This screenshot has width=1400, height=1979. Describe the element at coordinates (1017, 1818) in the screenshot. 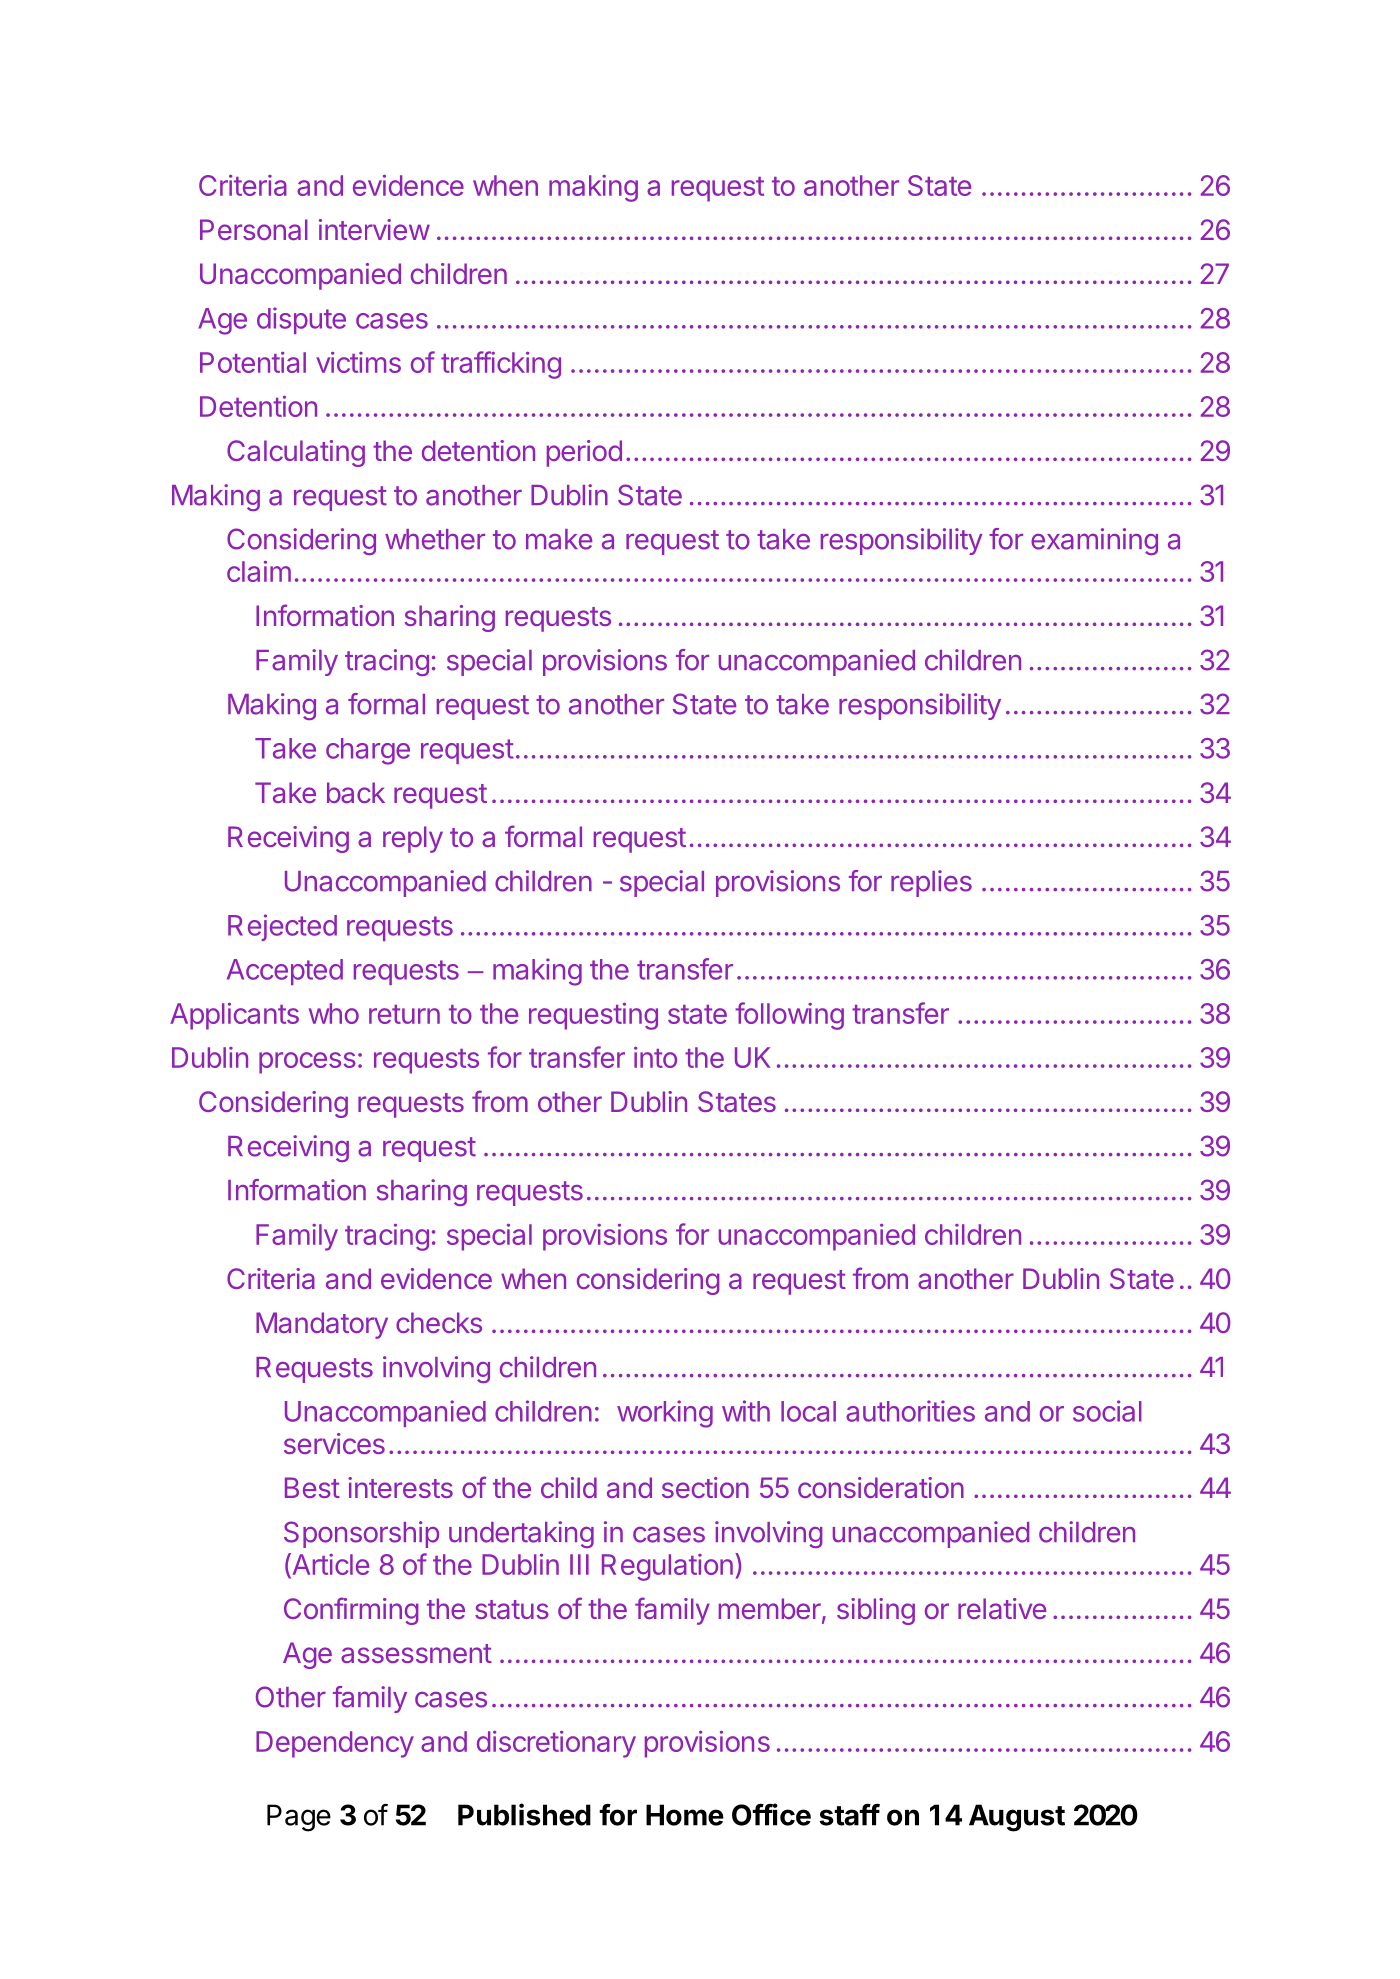

I see `August` at that location.
